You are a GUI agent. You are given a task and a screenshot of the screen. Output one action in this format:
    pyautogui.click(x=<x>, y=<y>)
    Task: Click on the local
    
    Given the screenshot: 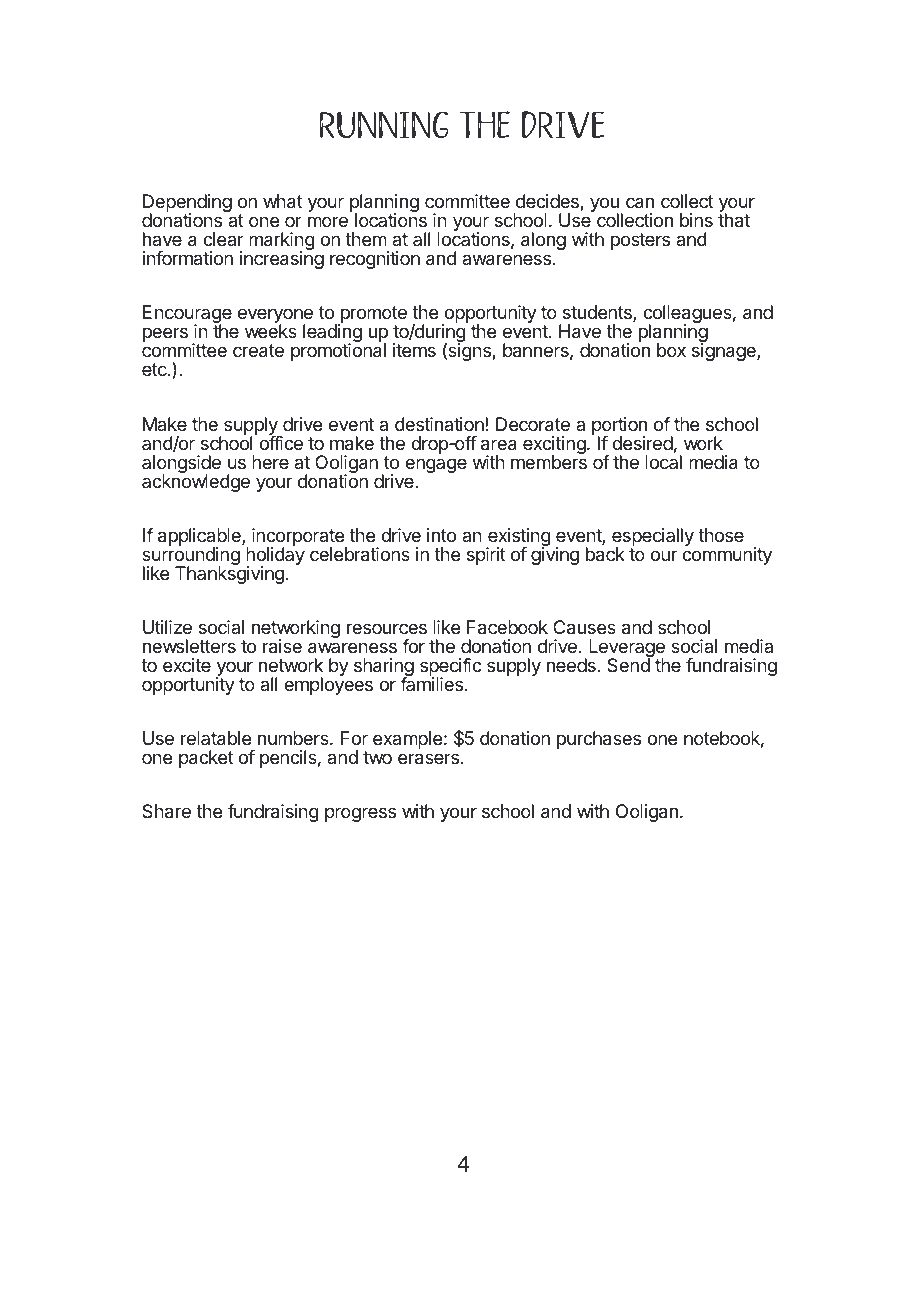 What is the action you would take?
    pyautogui.click(x=663, y=461)
